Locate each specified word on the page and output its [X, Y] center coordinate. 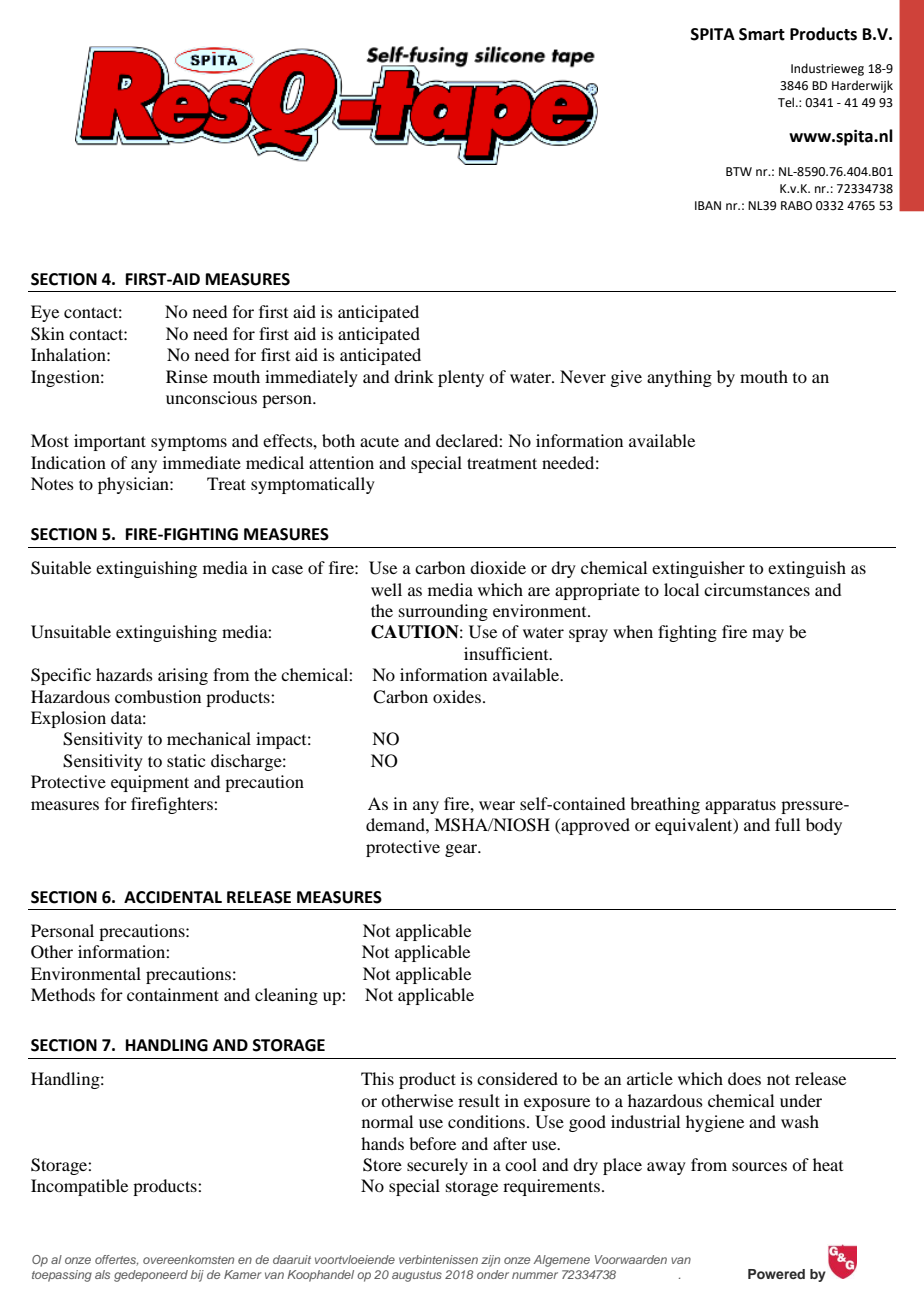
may [768, 635]
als [102, 1274]
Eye [45, 313]
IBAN [708, 205]
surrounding [443, 612]
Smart [762, 34]
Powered [776, 1274]
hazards [124, 674]
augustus [417, 1276]
